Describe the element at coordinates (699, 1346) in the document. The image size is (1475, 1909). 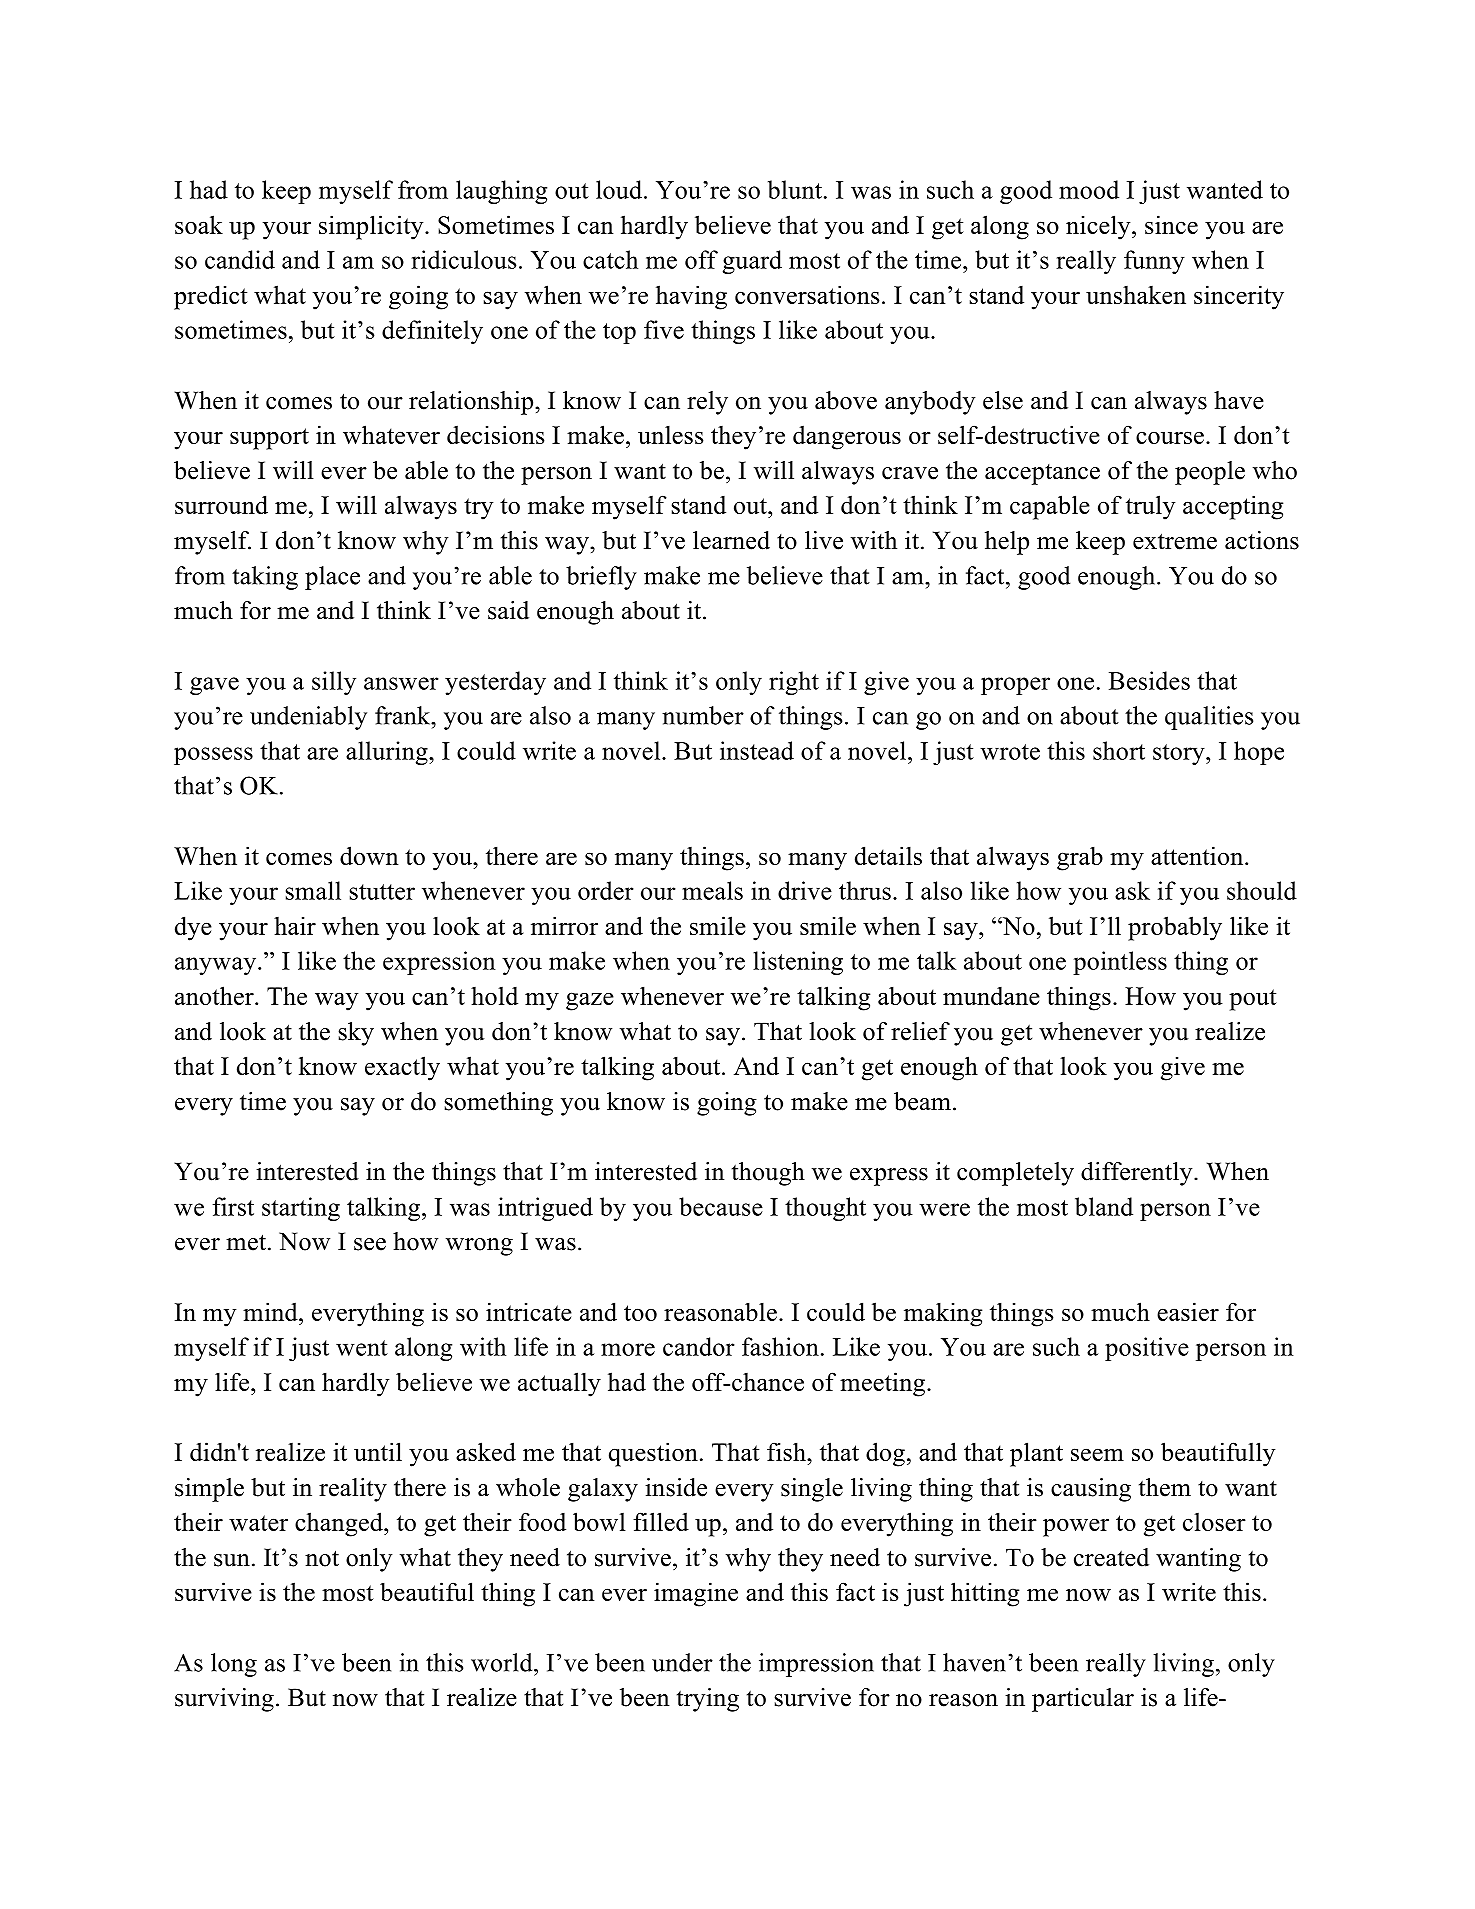
I see `candor` at that location.
